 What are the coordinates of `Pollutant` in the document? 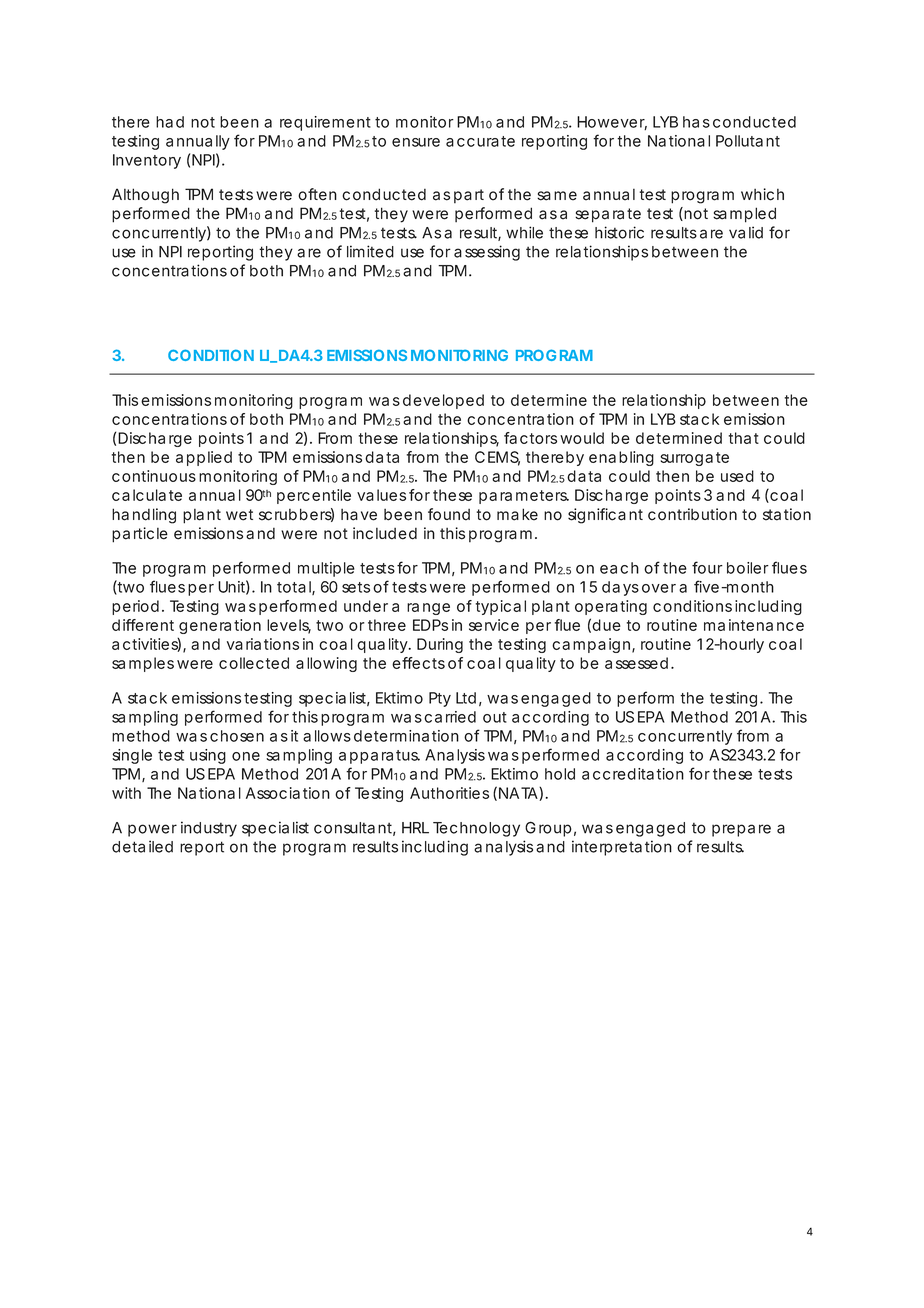 It's located at (748, 141).
